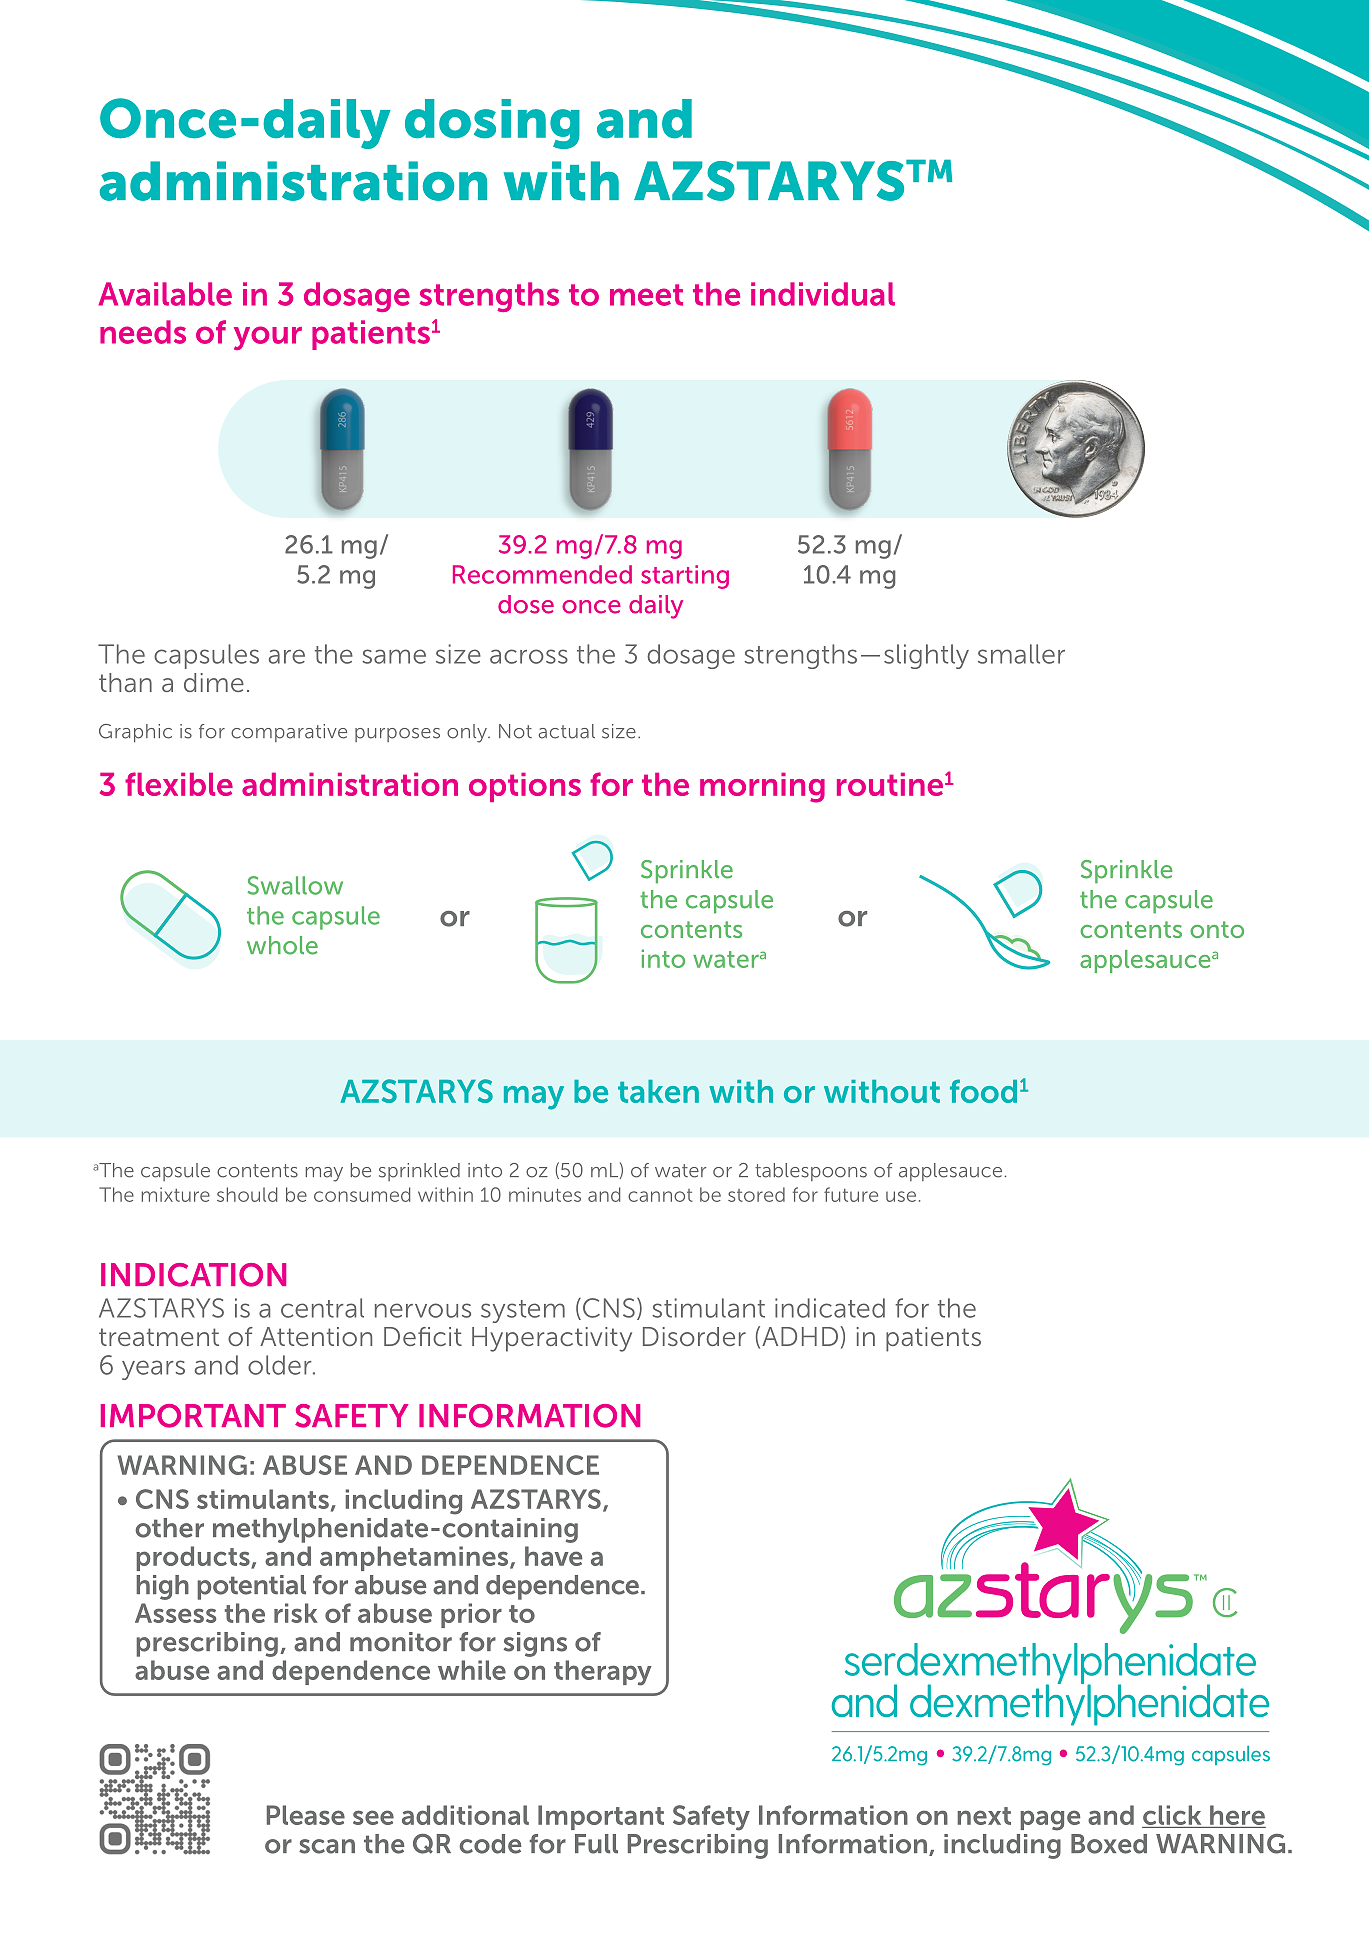 This page has width=1369, height=1955. Describe the element at coordinates (646, 295) in the page. I see `meet` at that location.
